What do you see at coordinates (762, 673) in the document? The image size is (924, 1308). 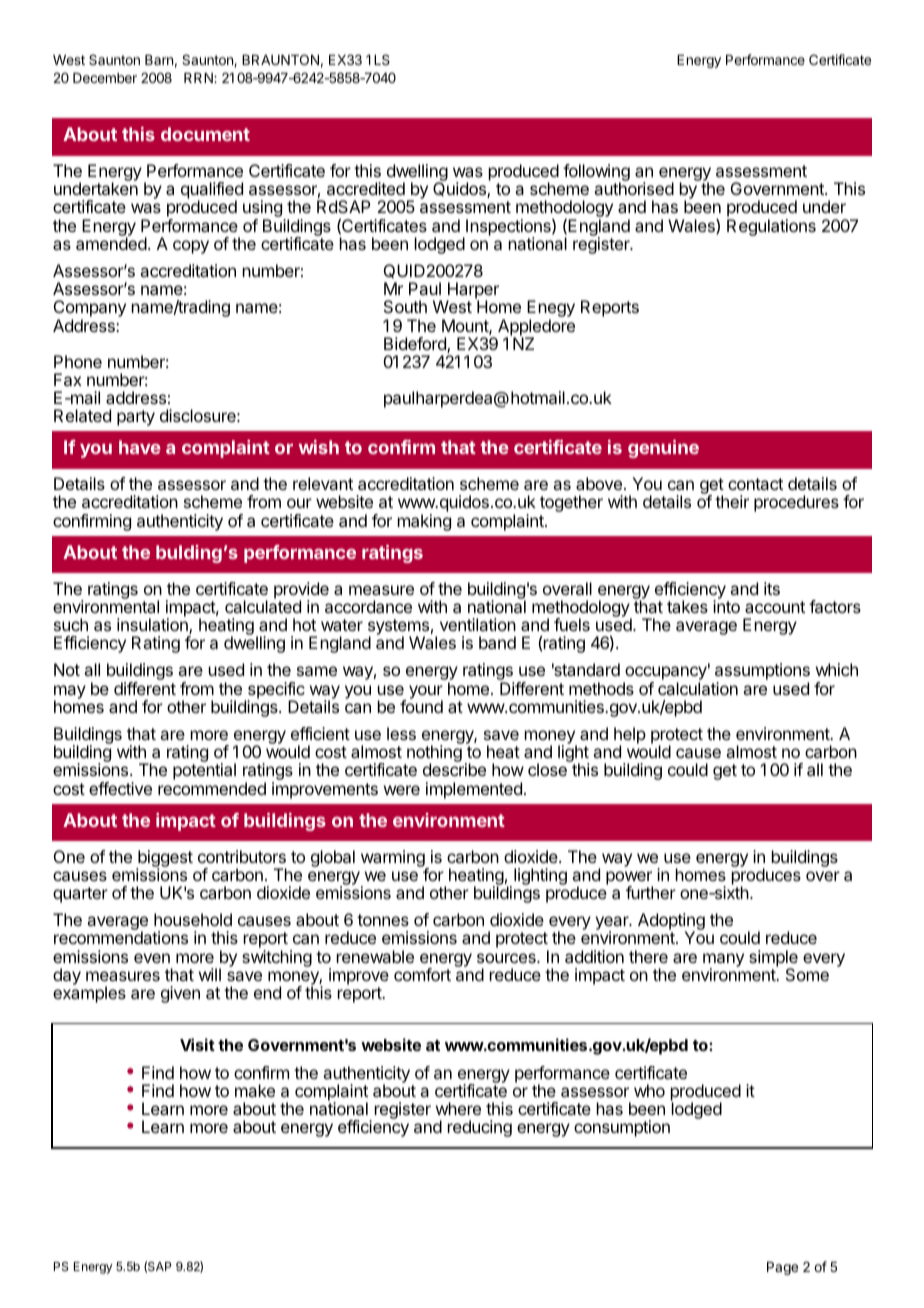 I see `assumptions` at bounding box center [762, 673].
